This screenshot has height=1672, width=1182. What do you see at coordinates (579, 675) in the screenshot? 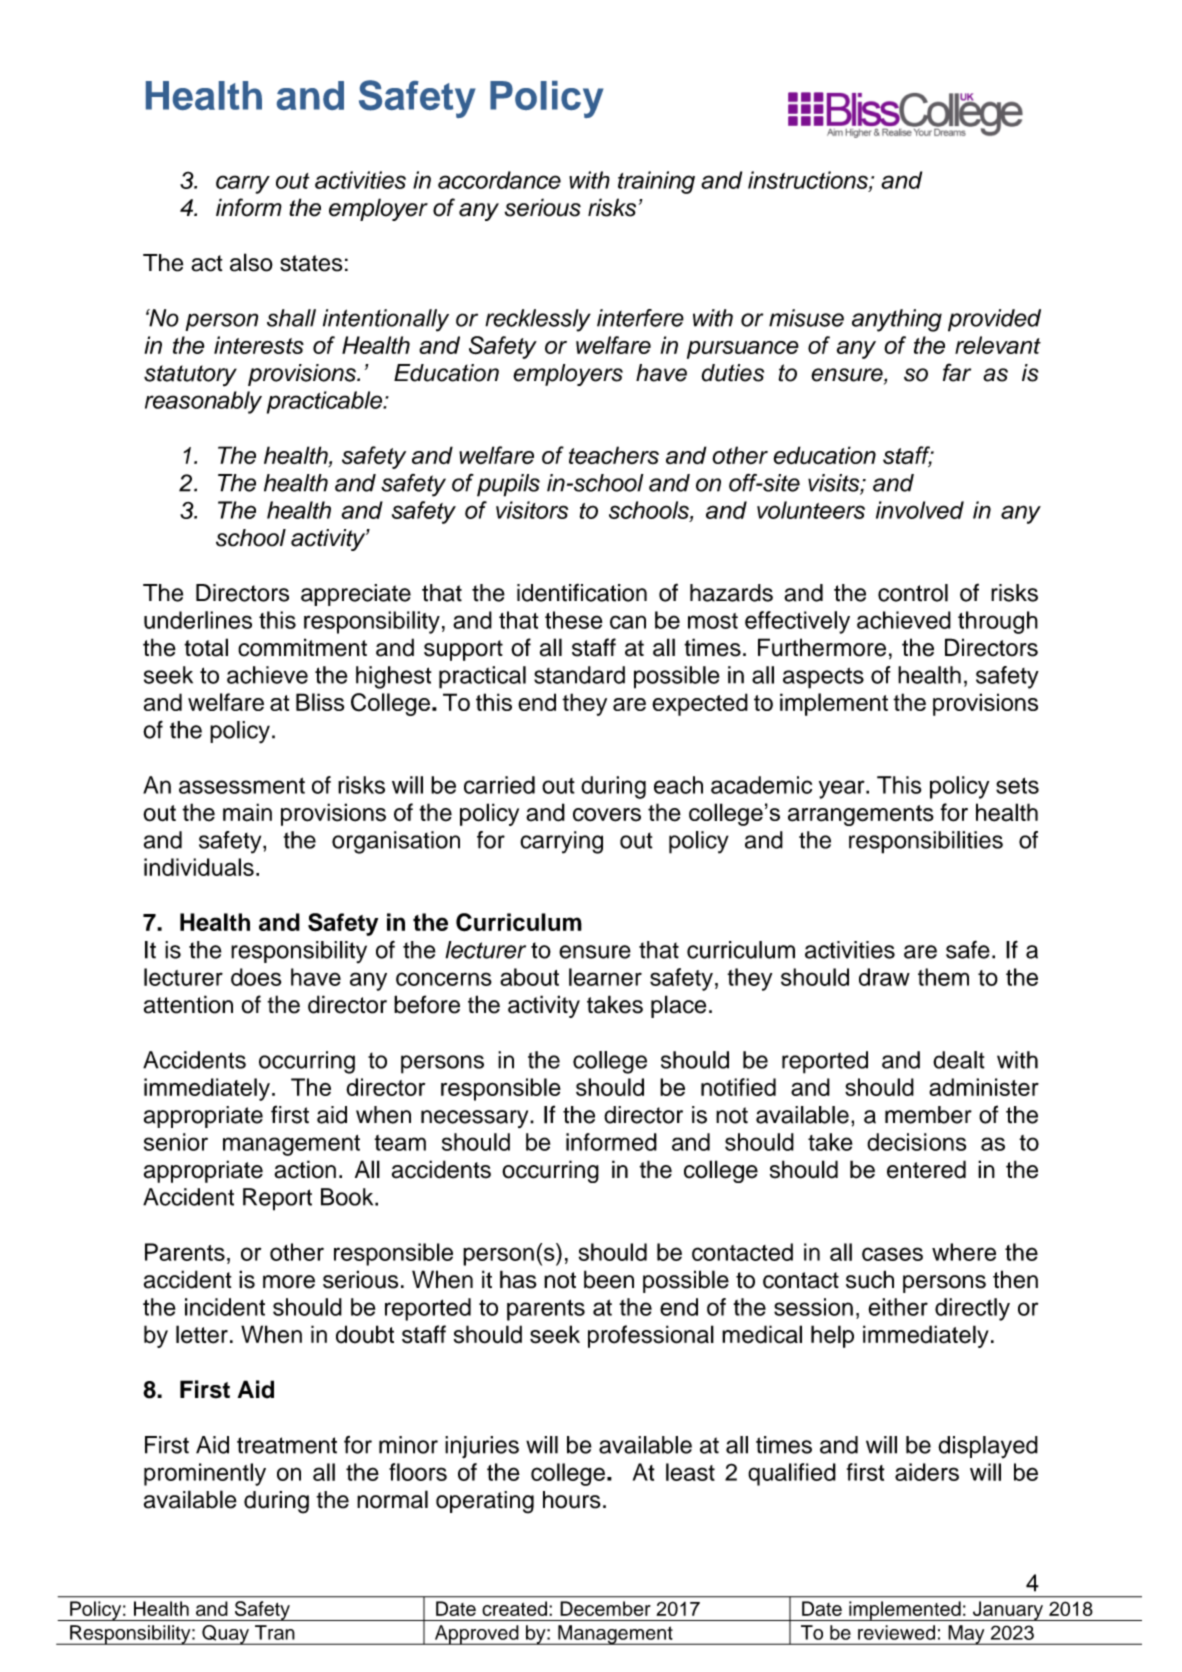
I see `standard` at bounding box center [579, 675].
